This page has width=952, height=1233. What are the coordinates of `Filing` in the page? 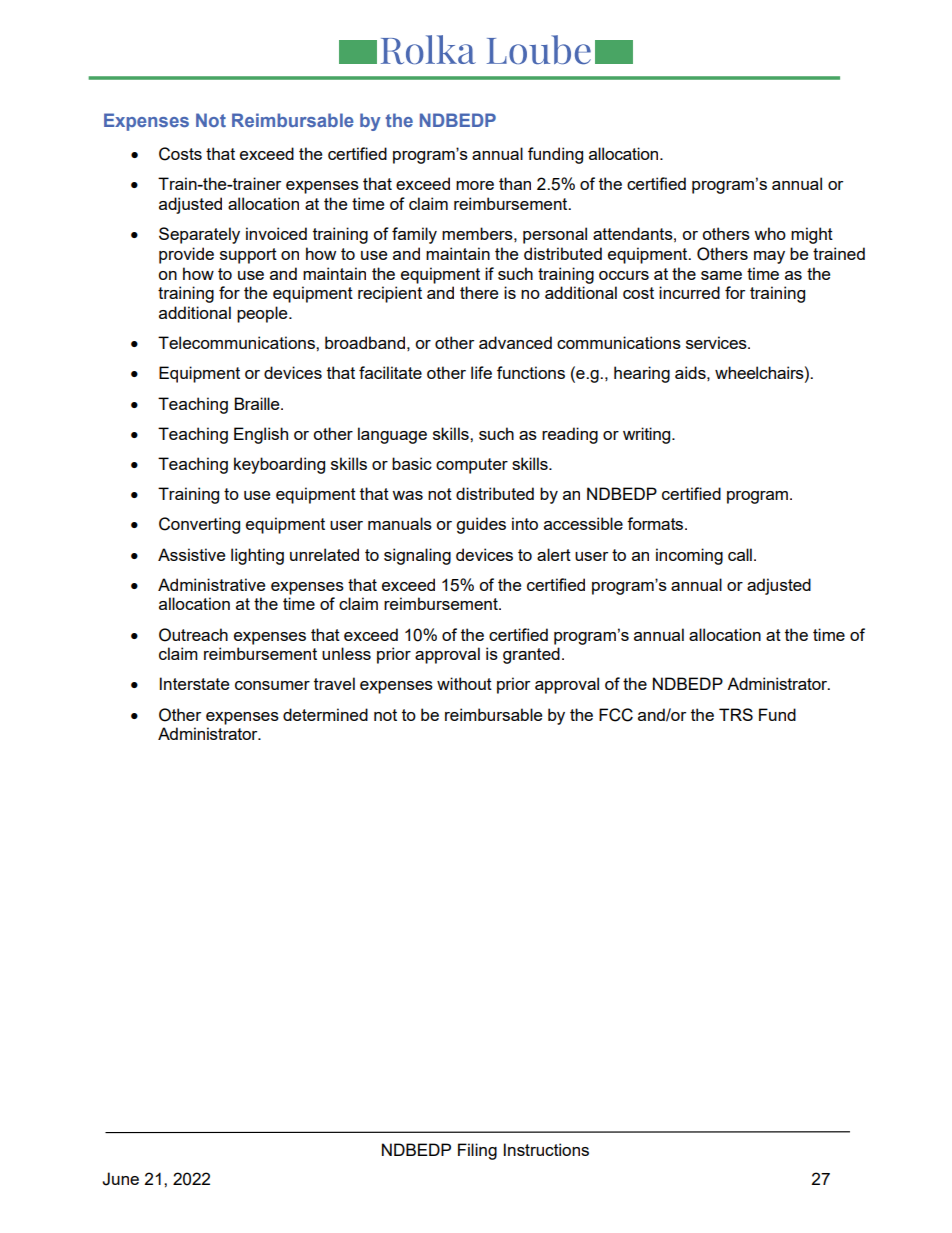 It's located at (477, 1151).
